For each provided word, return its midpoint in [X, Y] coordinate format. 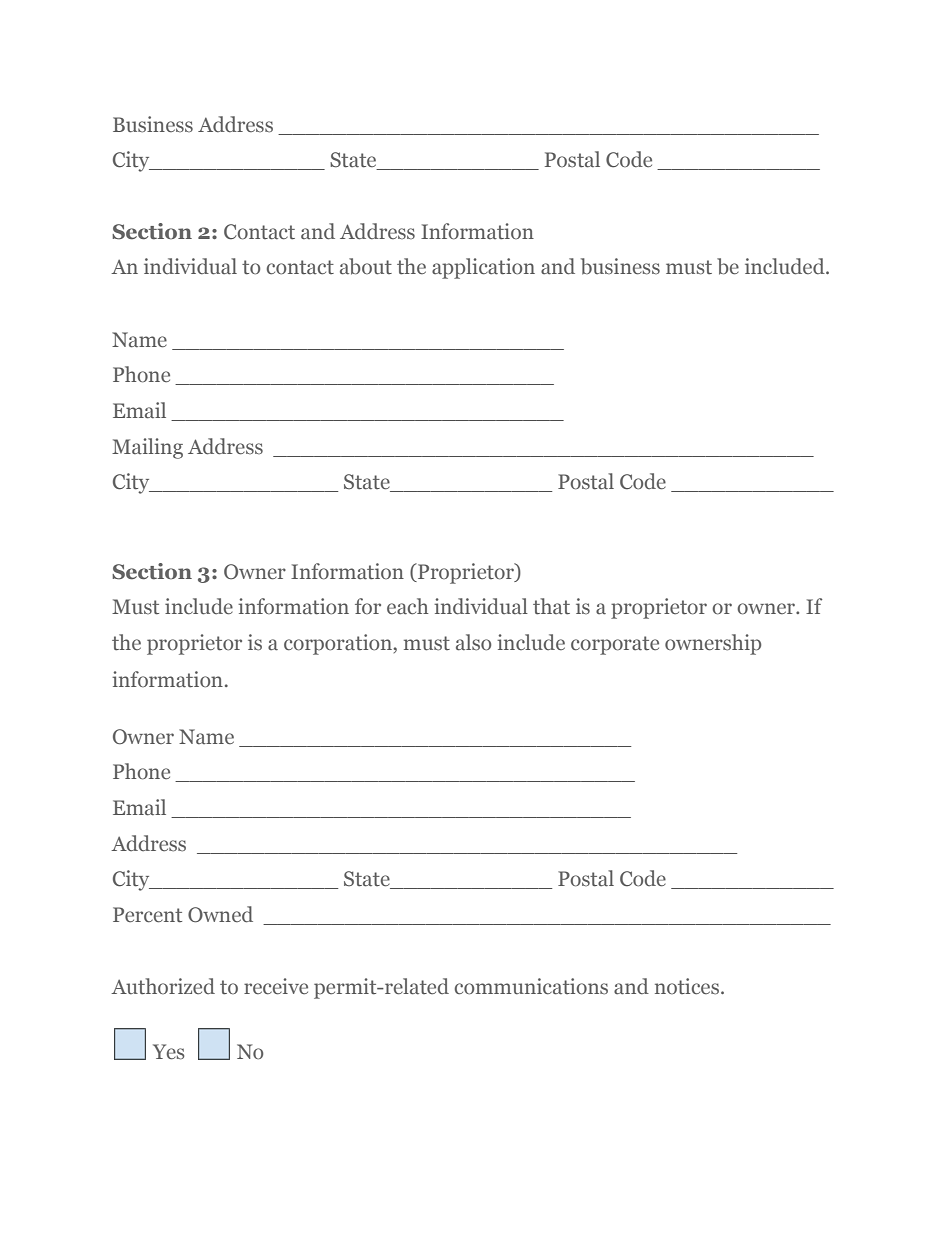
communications [531, 986]
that [551, 606]
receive [276, 986]
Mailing [147, 448]
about [366, 266]
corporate [615, 645]
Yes [168, 1052]
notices [688, 986]
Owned [220, 914]
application [483, 268]
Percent [147, 915]
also [474, 642]
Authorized [163, 986]
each [407, 606]
